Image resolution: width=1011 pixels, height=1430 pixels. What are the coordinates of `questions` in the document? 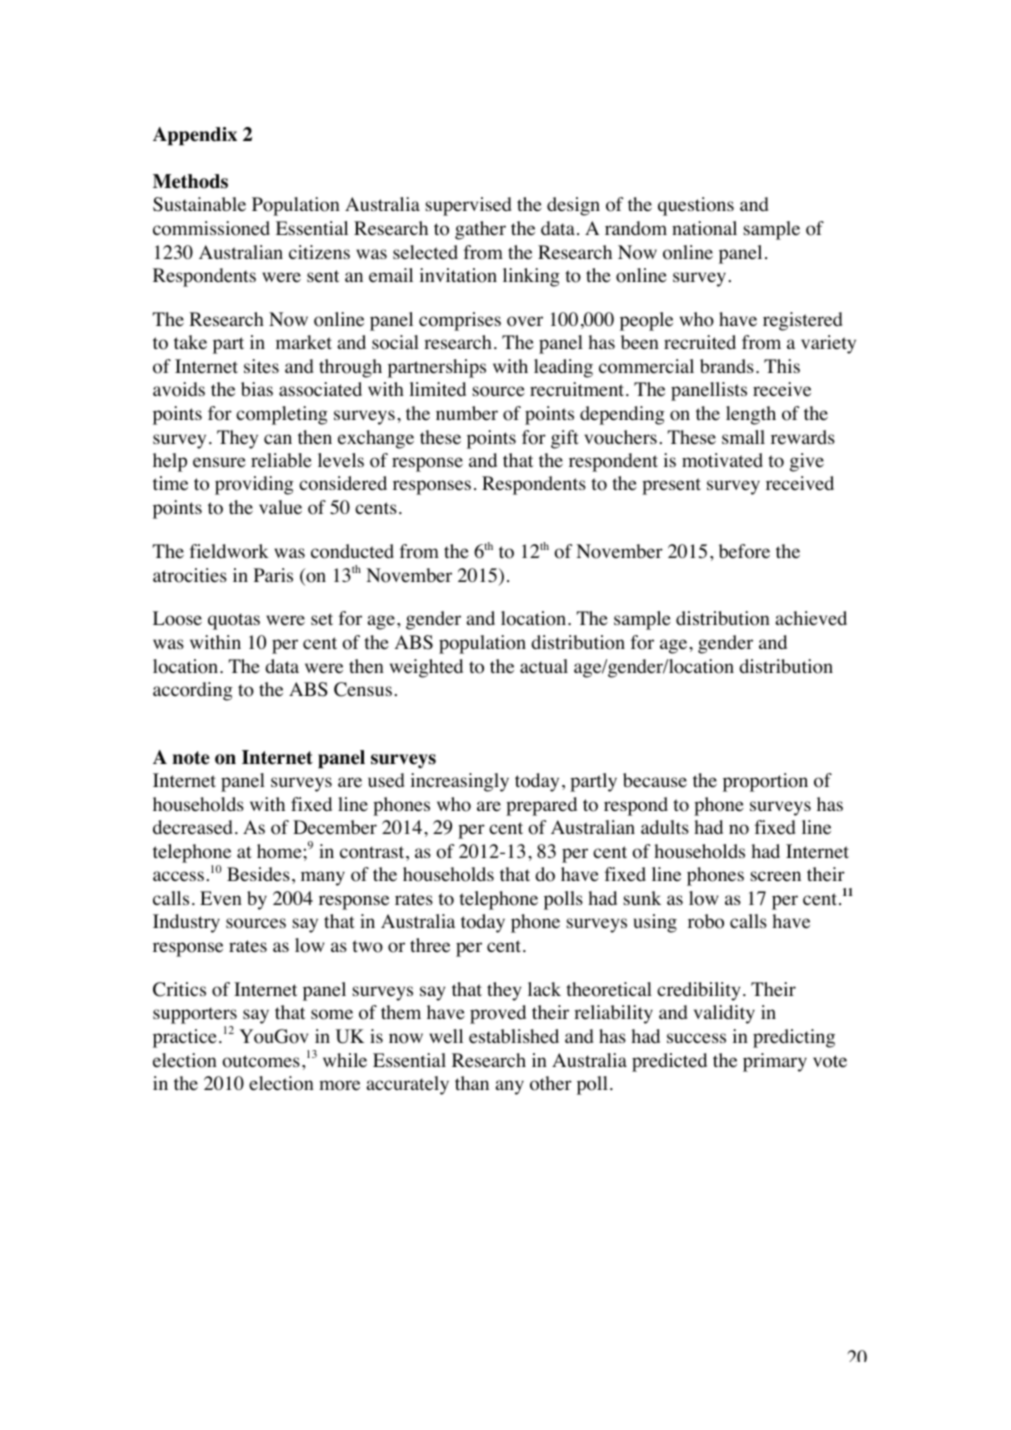 It's located at (696, 206).
